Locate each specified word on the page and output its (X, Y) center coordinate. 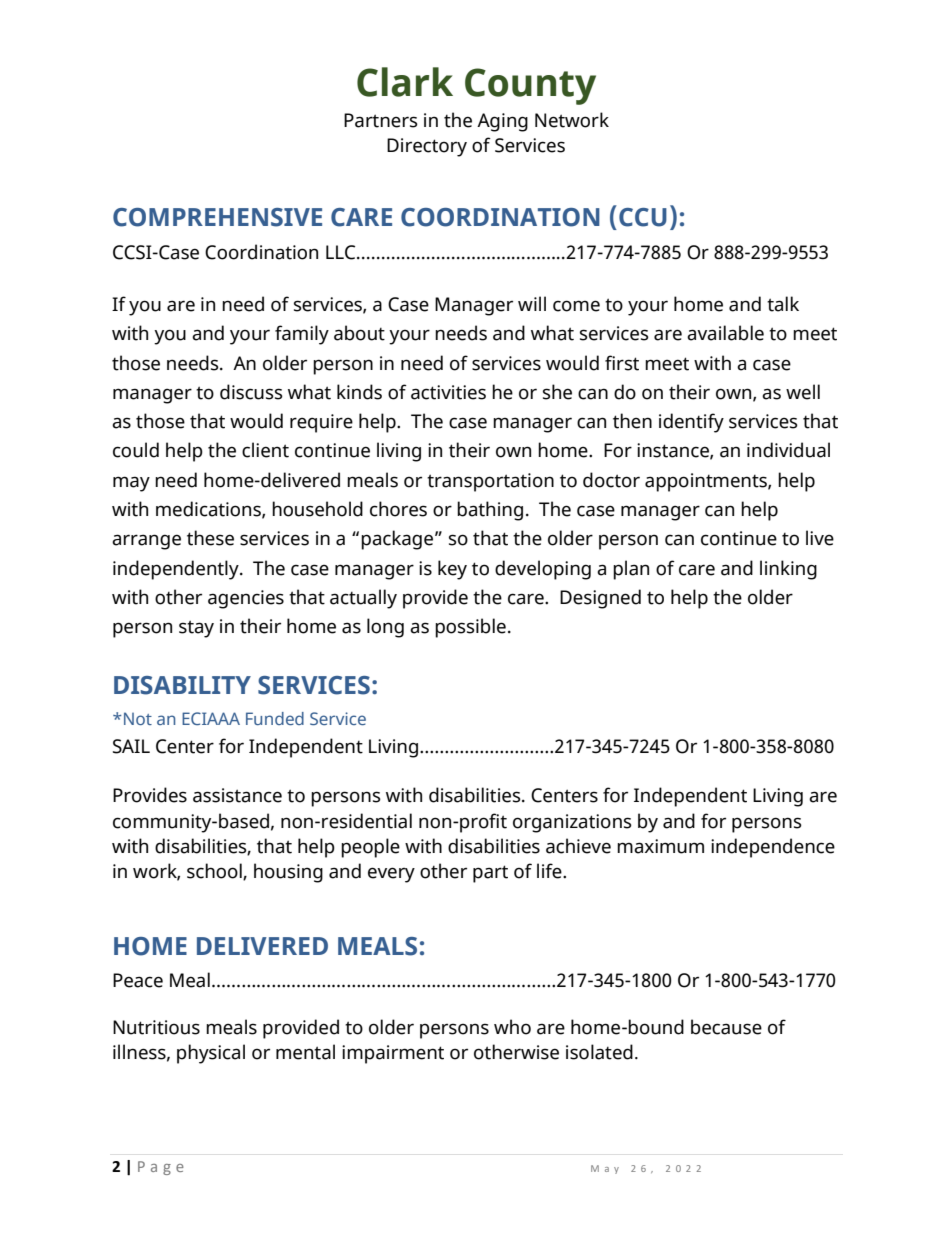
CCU (643, 217)
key (452, 570)
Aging (502, 122)
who (512, 1027)
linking (788, 570)
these (210, 538)
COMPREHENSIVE (217, 217)
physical (211, 1054)
